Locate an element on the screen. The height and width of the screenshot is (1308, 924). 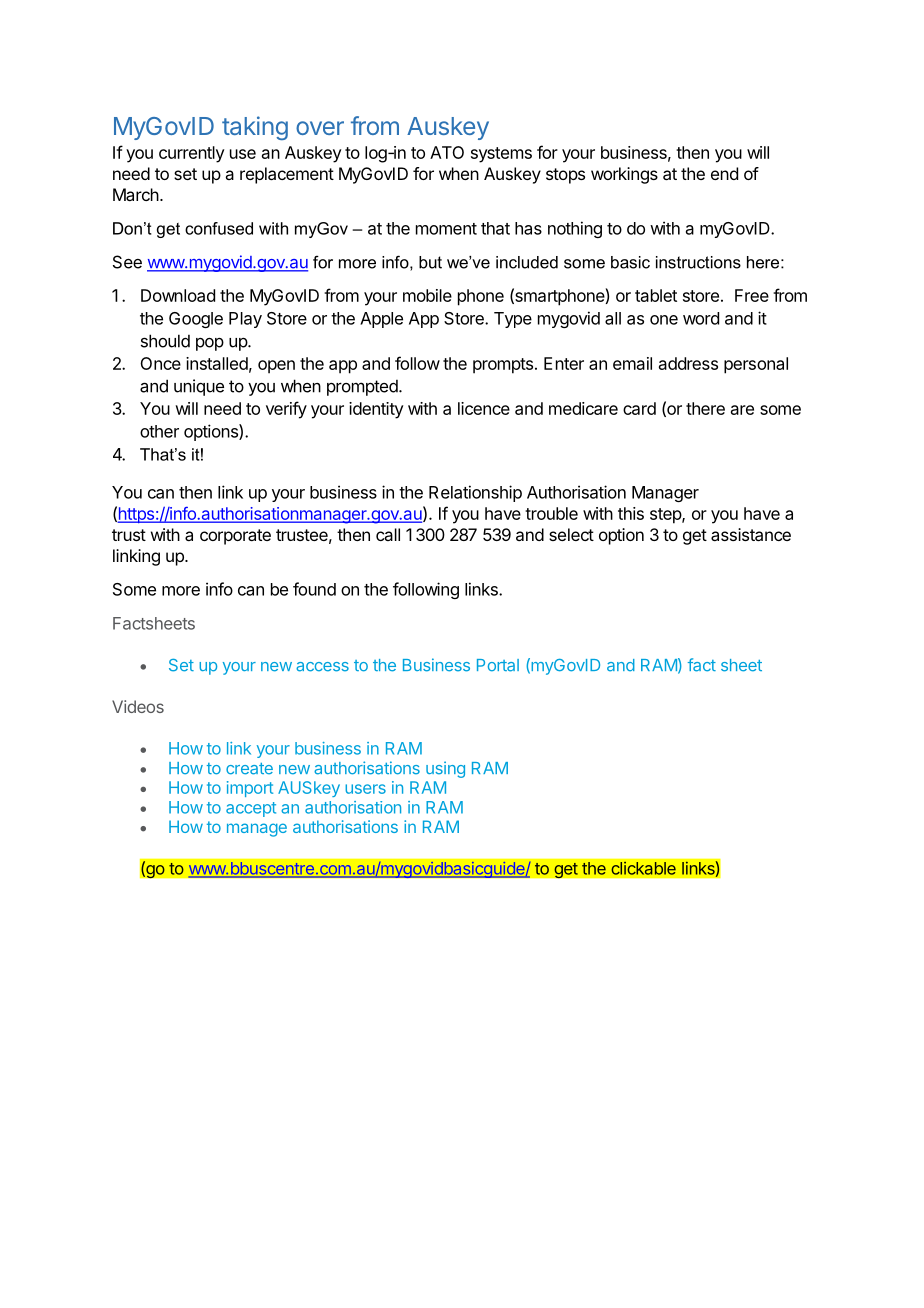
Videos is located at coordinates (138, 706).
